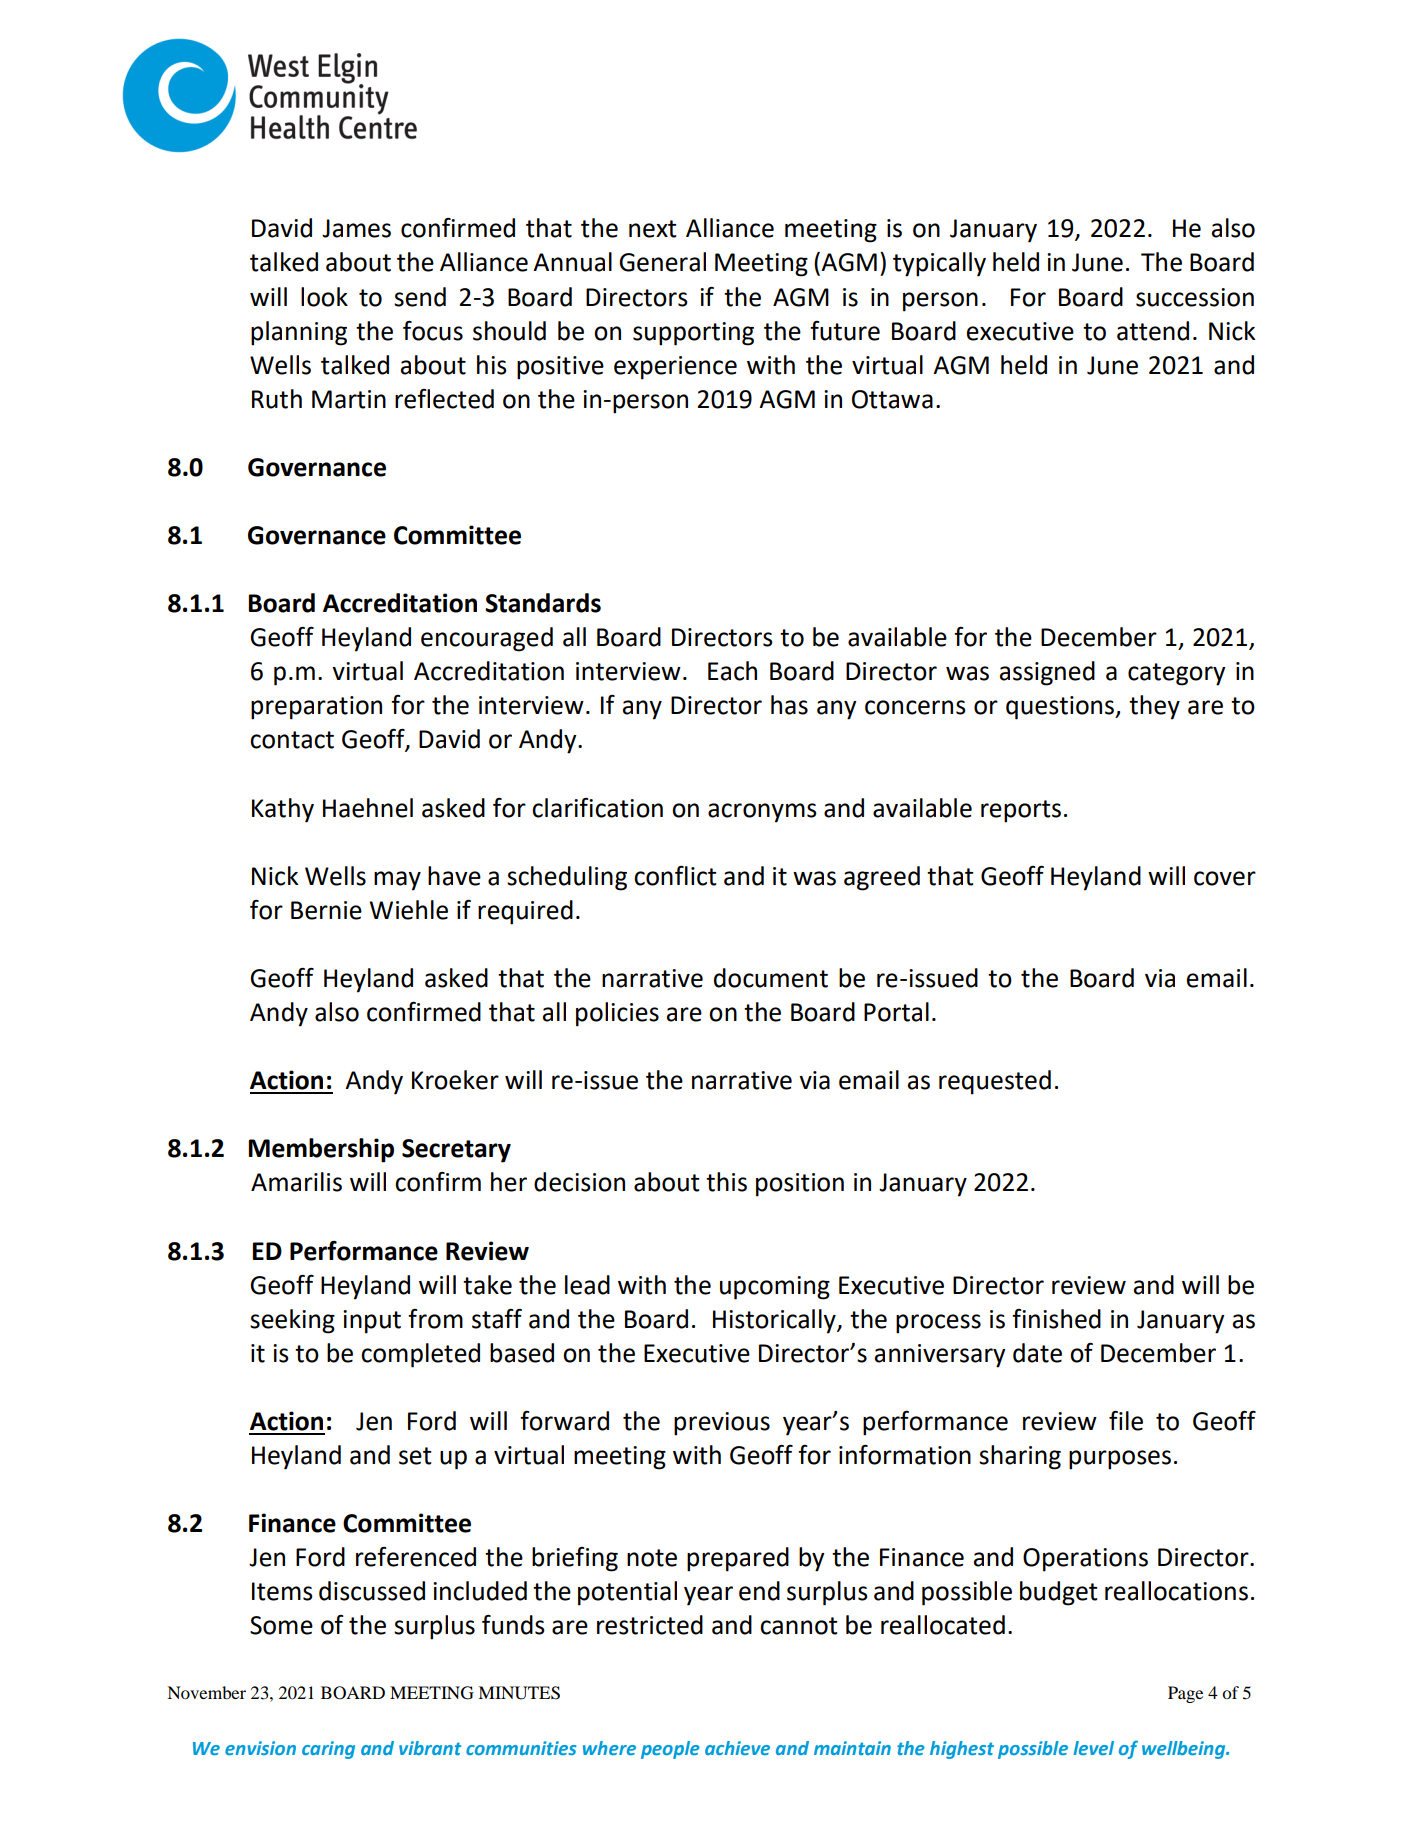 This screenshot has width=1423, height=1842. I want to click on document, so click(771, 978).
